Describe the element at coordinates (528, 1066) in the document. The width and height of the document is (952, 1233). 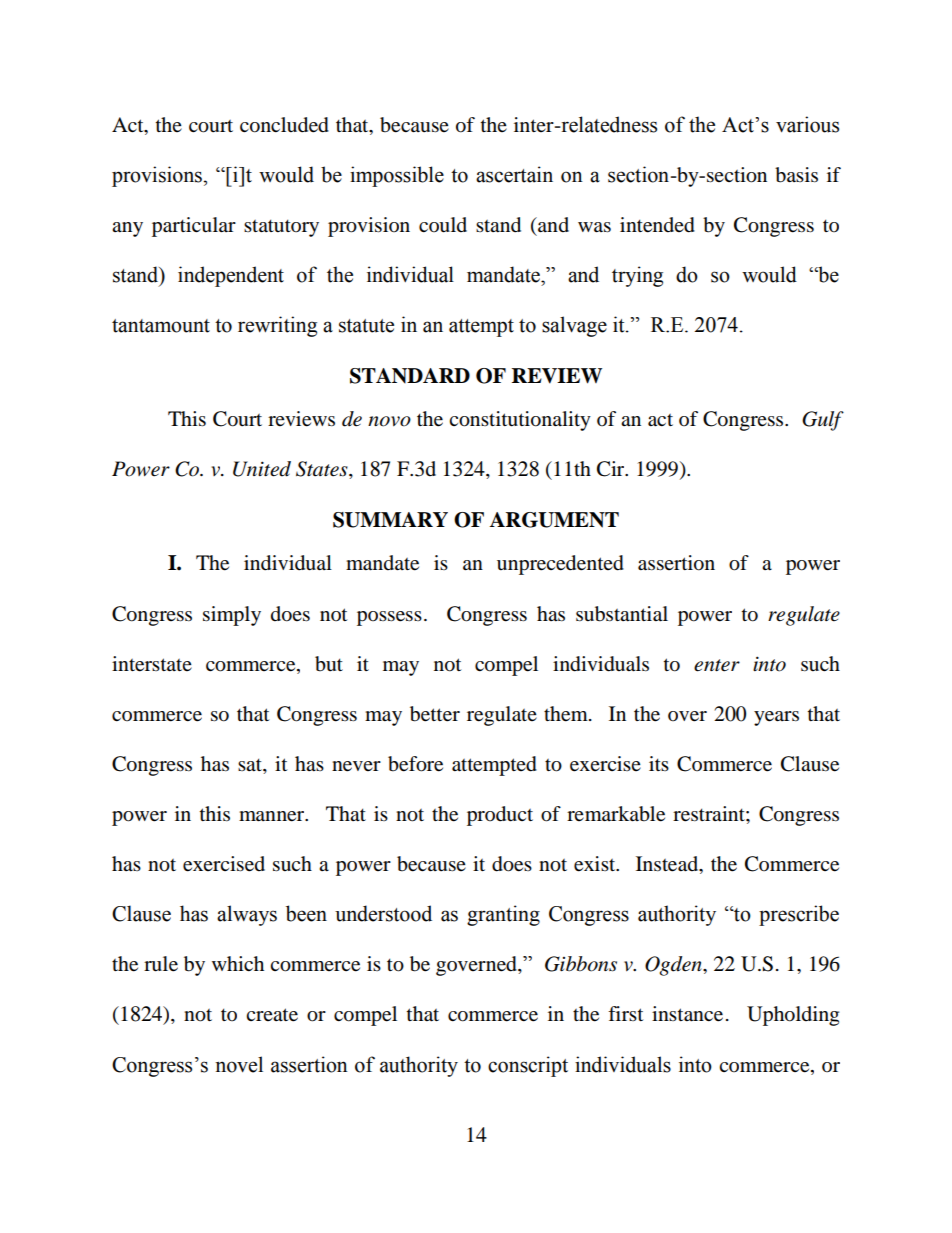
I see `conscript` at that location.
